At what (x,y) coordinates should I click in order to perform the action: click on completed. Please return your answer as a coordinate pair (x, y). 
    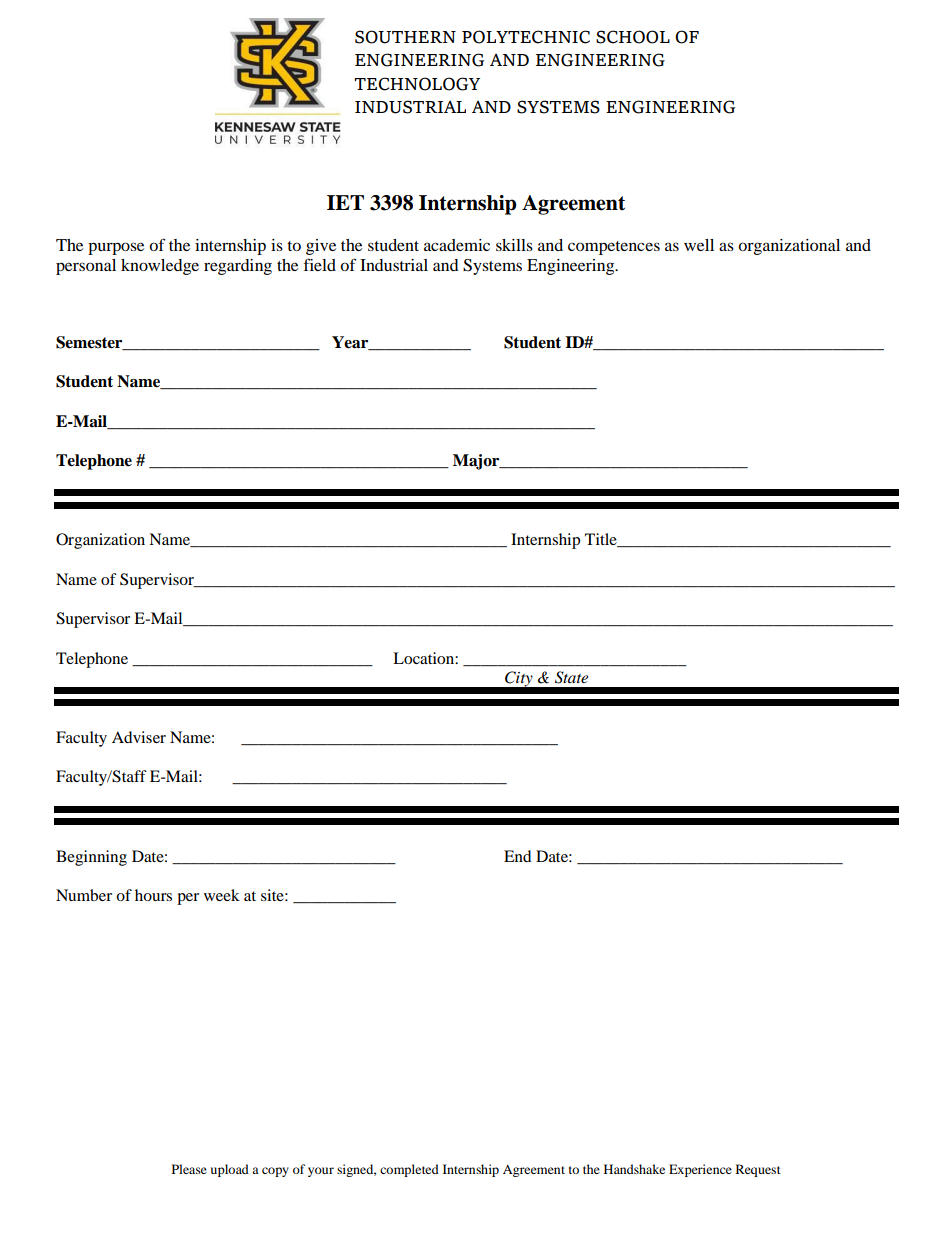
    Looking at the image, I should click on (409, 1170).
